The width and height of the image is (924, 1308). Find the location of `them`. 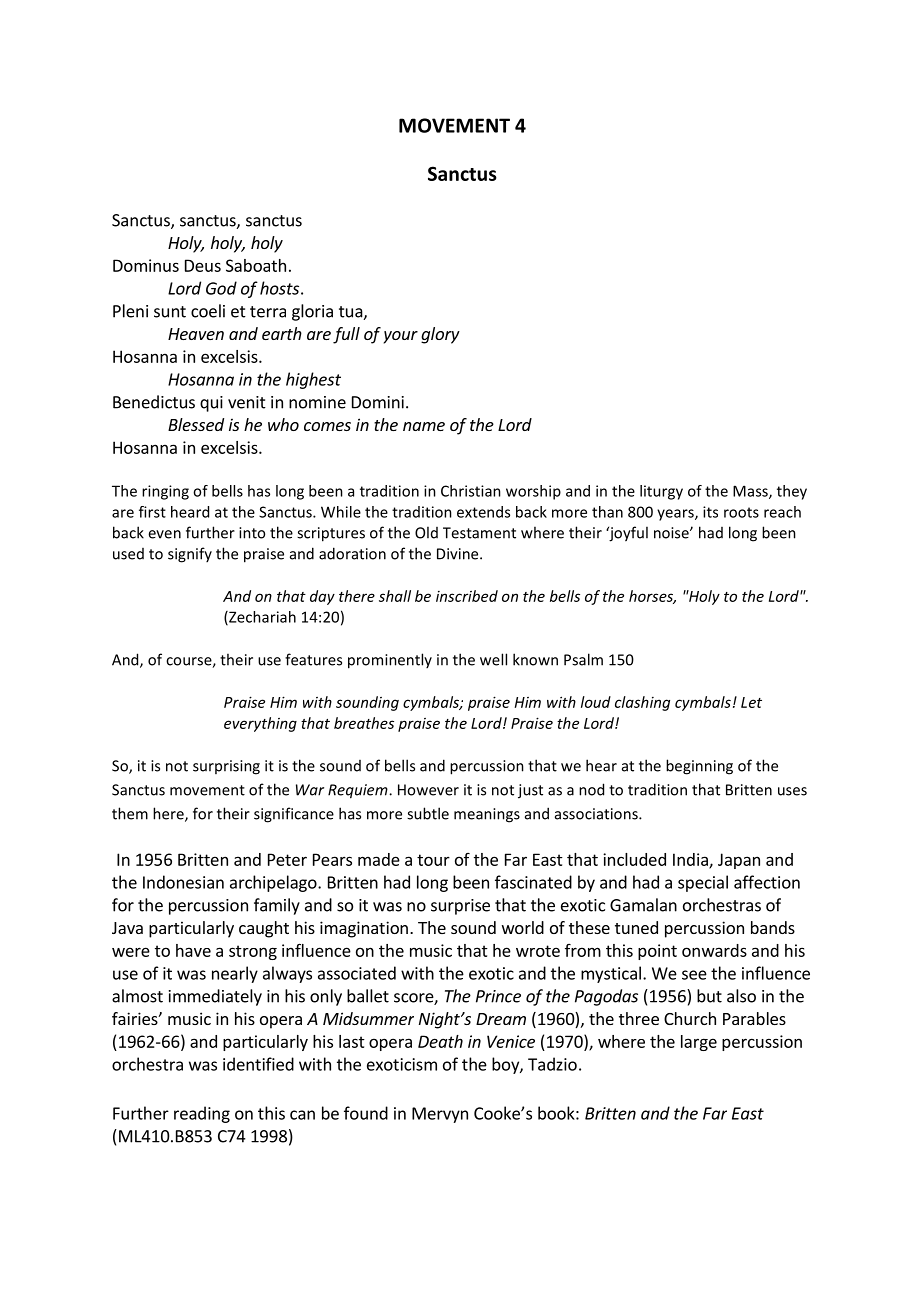

them is located at coordinates (130, 813).
